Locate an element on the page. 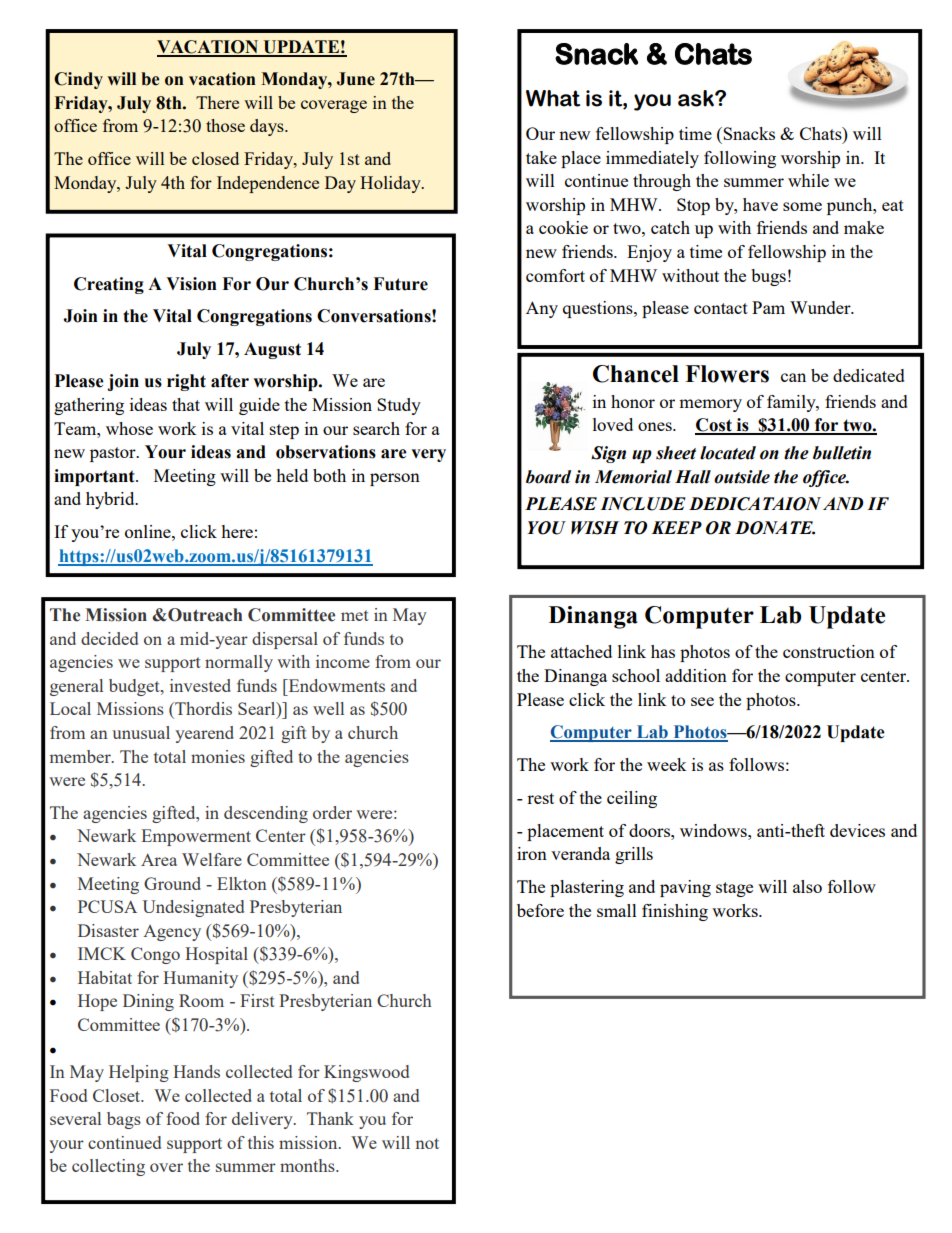 The image size is (952, 1233). Empowerment is located at coordinates (196, 837).
